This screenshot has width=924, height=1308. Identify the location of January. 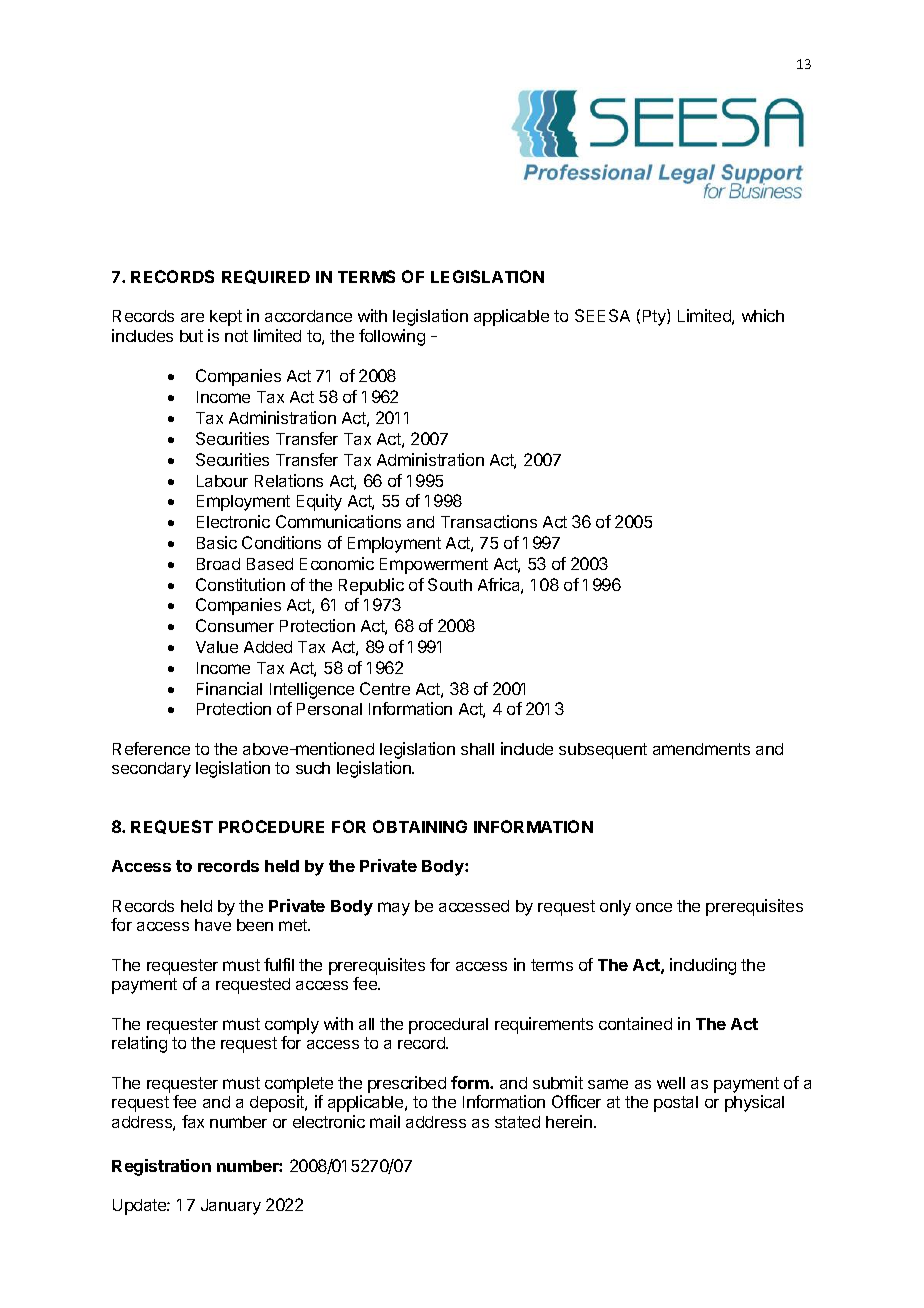
(231, 1207).
